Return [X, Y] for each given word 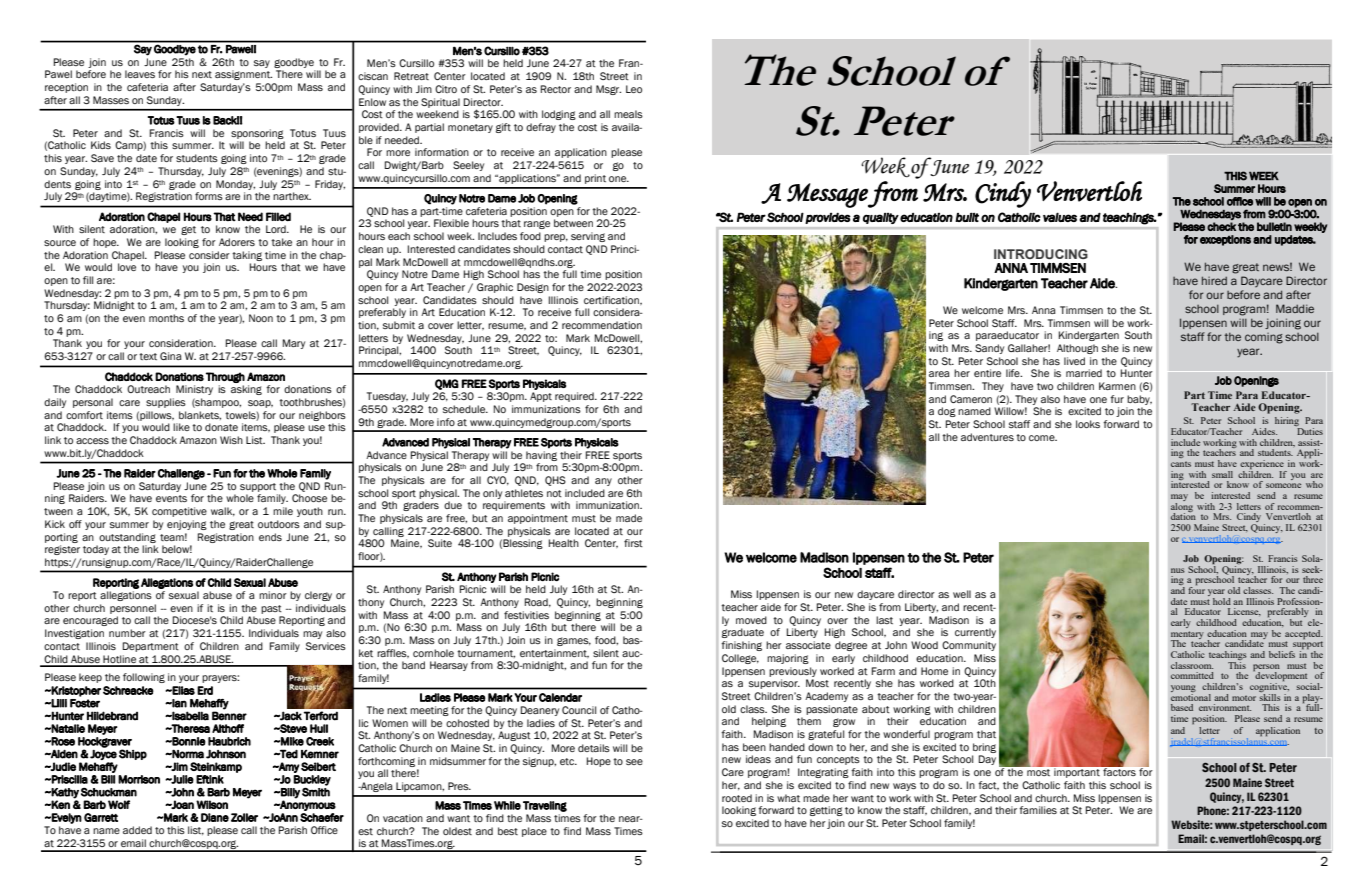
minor [273, 595]
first [633, 543]
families [1038, 810]
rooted [737, 798]
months [166, 318]
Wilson [212, 804]
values [1060, 217]
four [1196, 589]
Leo [634, 89]
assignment [243, 75]
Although [1077, 349]
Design [533, 288]
